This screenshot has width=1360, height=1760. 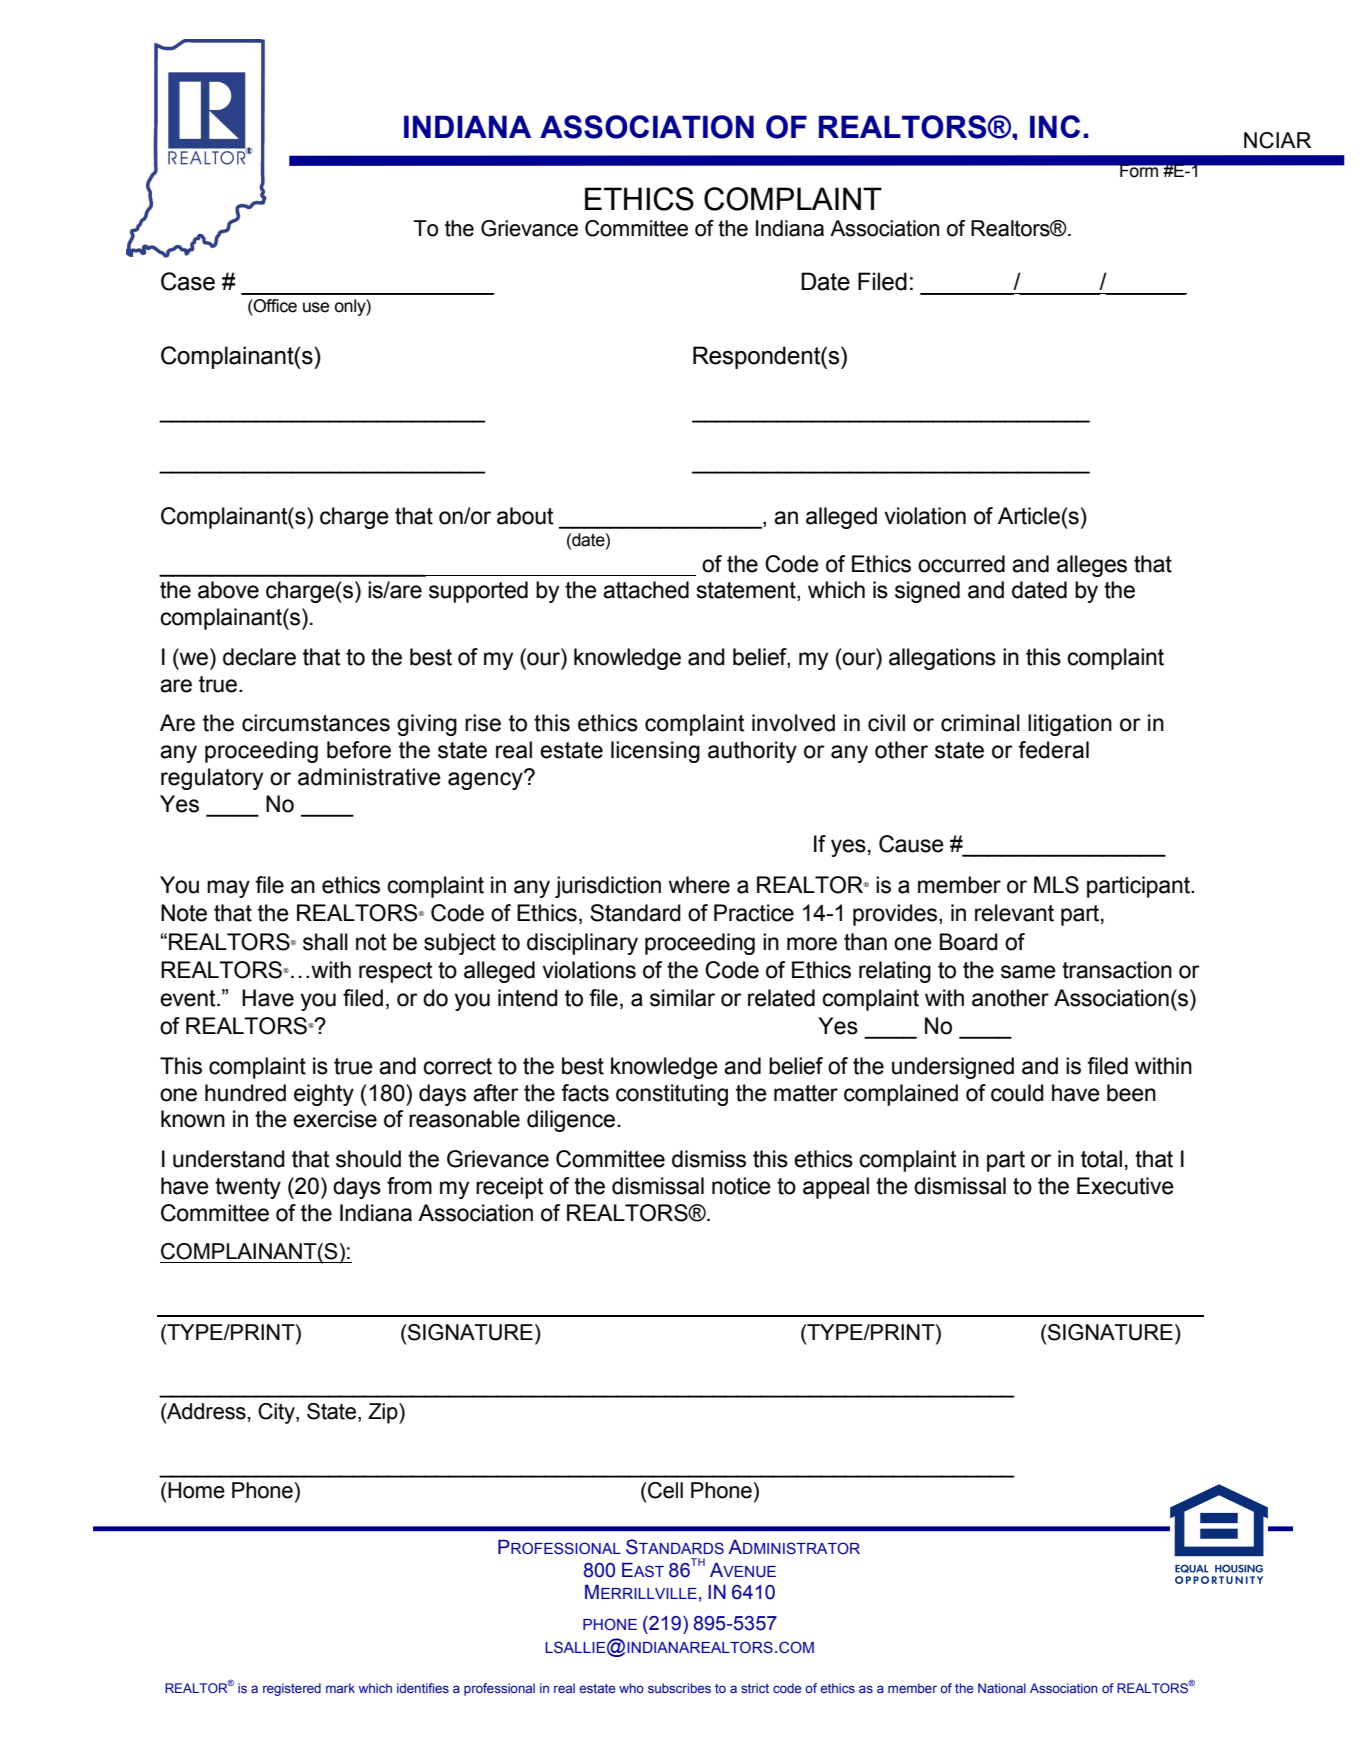 What do you see at coordinates (292, 1689) in the screenshot?
I see `registered` at bounding box center [292, 1689].
